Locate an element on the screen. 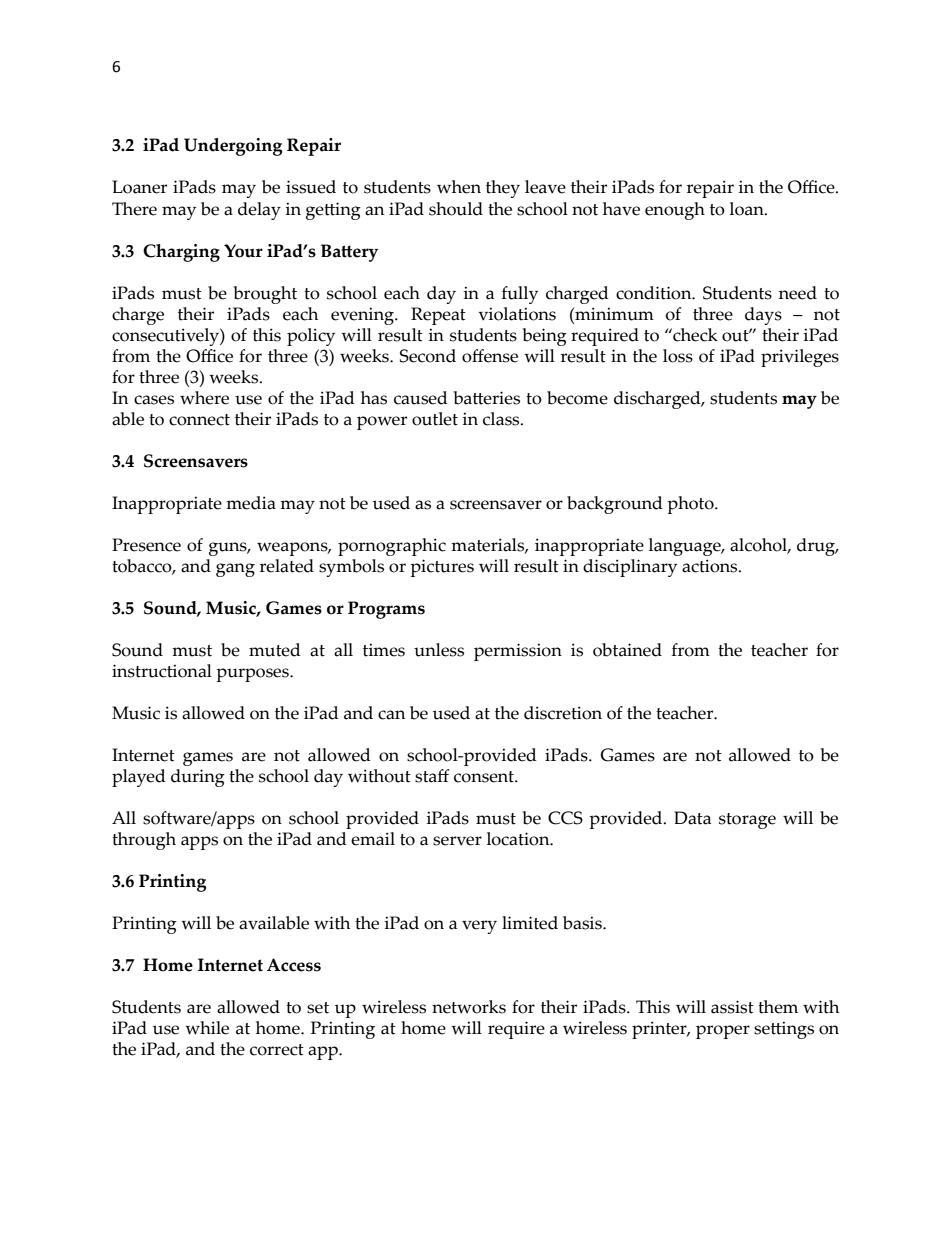 The image size is (952, 1233). enough is located at coordinates (675, 211).
